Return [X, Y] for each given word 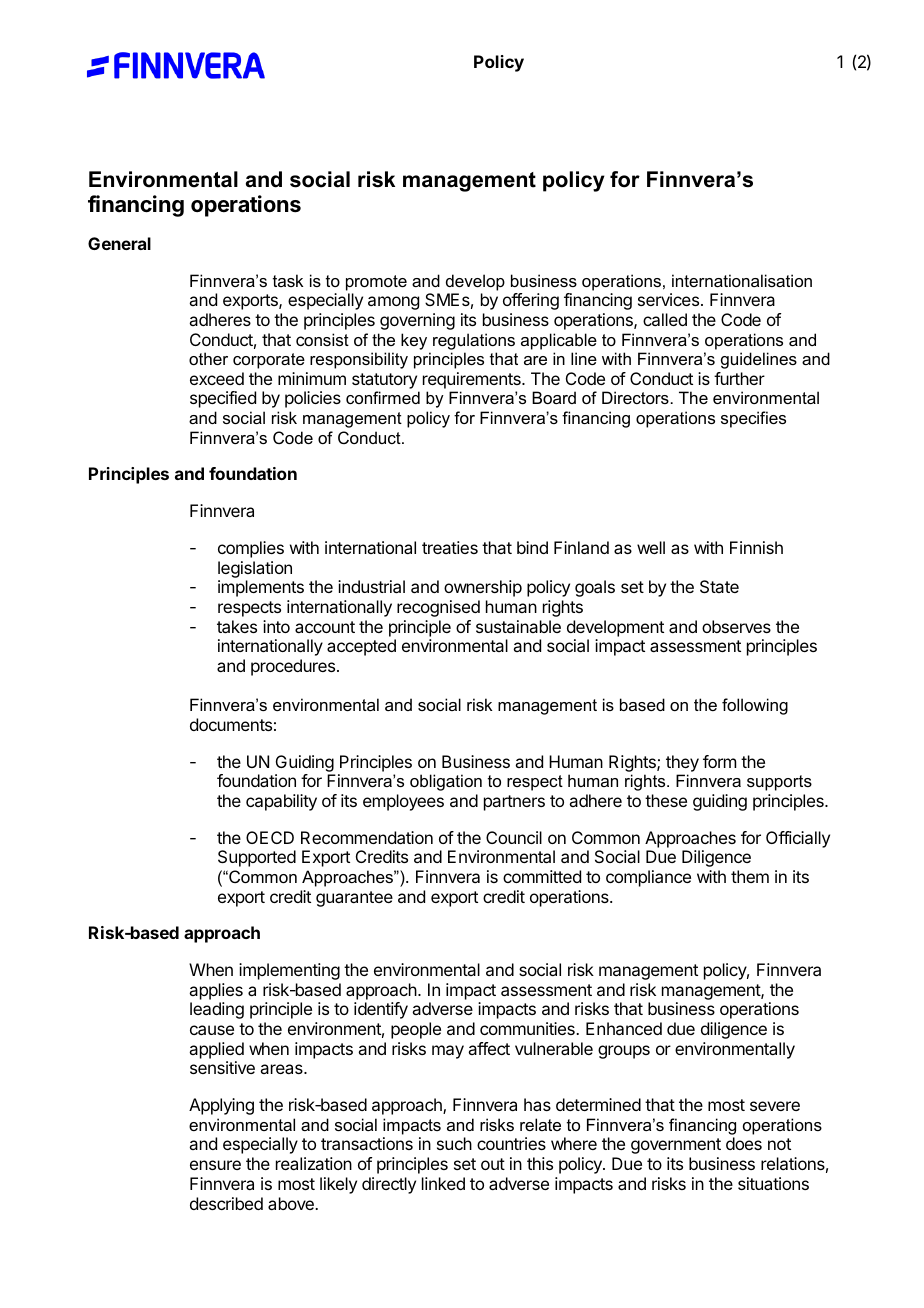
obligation [446, 782]
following [755, 706]
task [288, 280]
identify [381, 1010]
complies [251, 549]
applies [216, 991]
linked [443, 1183]
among [393, 303]
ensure [215, 1165]
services [668, 299]
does [744, 1143]
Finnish [756, 547]
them [750, 876]
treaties [450, 547]
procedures [294, 667]
